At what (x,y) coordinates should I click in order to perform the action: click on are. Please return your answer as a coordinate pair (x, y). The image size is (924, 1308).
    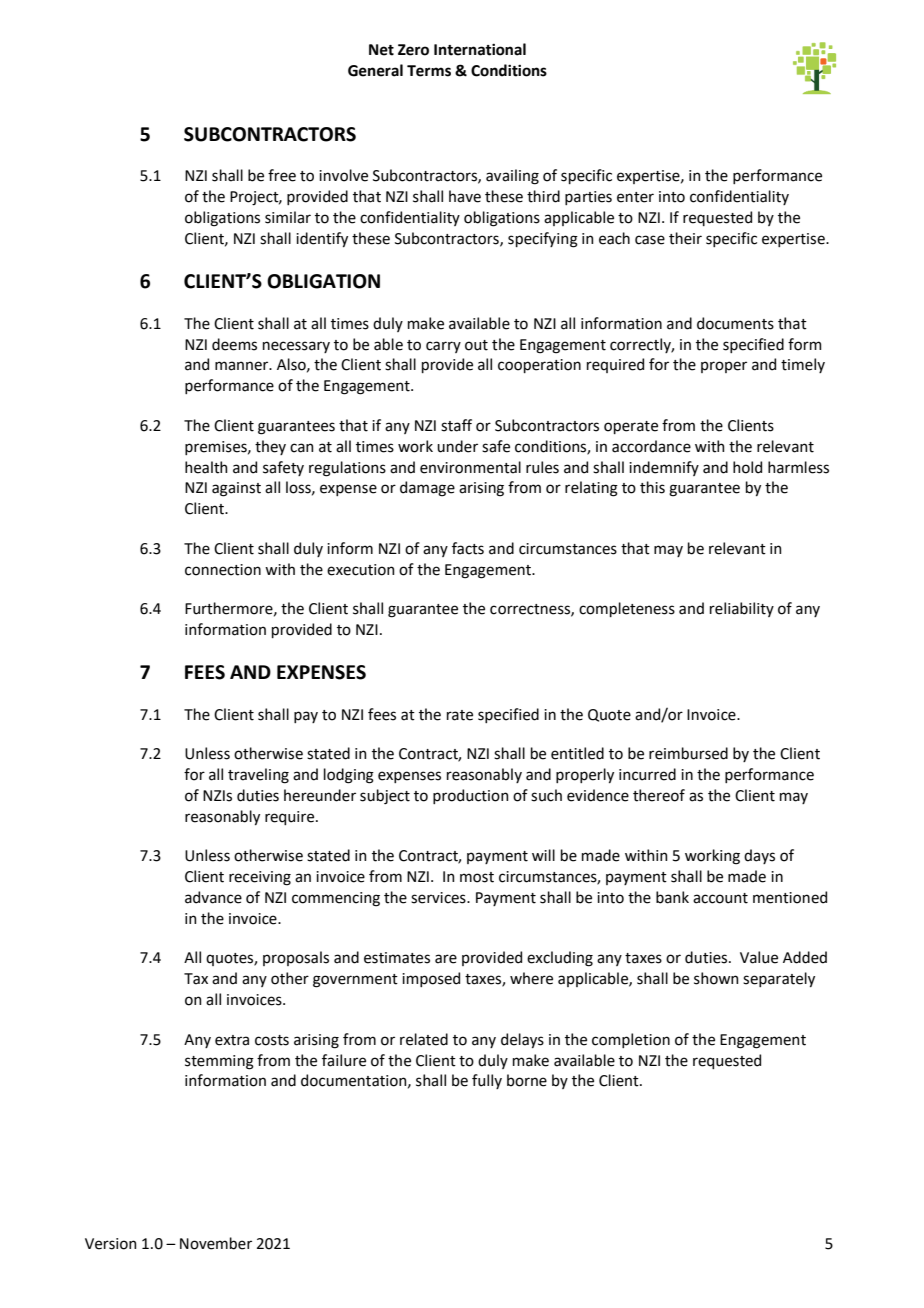
    Looking at the image, I should click on (446, 959).
